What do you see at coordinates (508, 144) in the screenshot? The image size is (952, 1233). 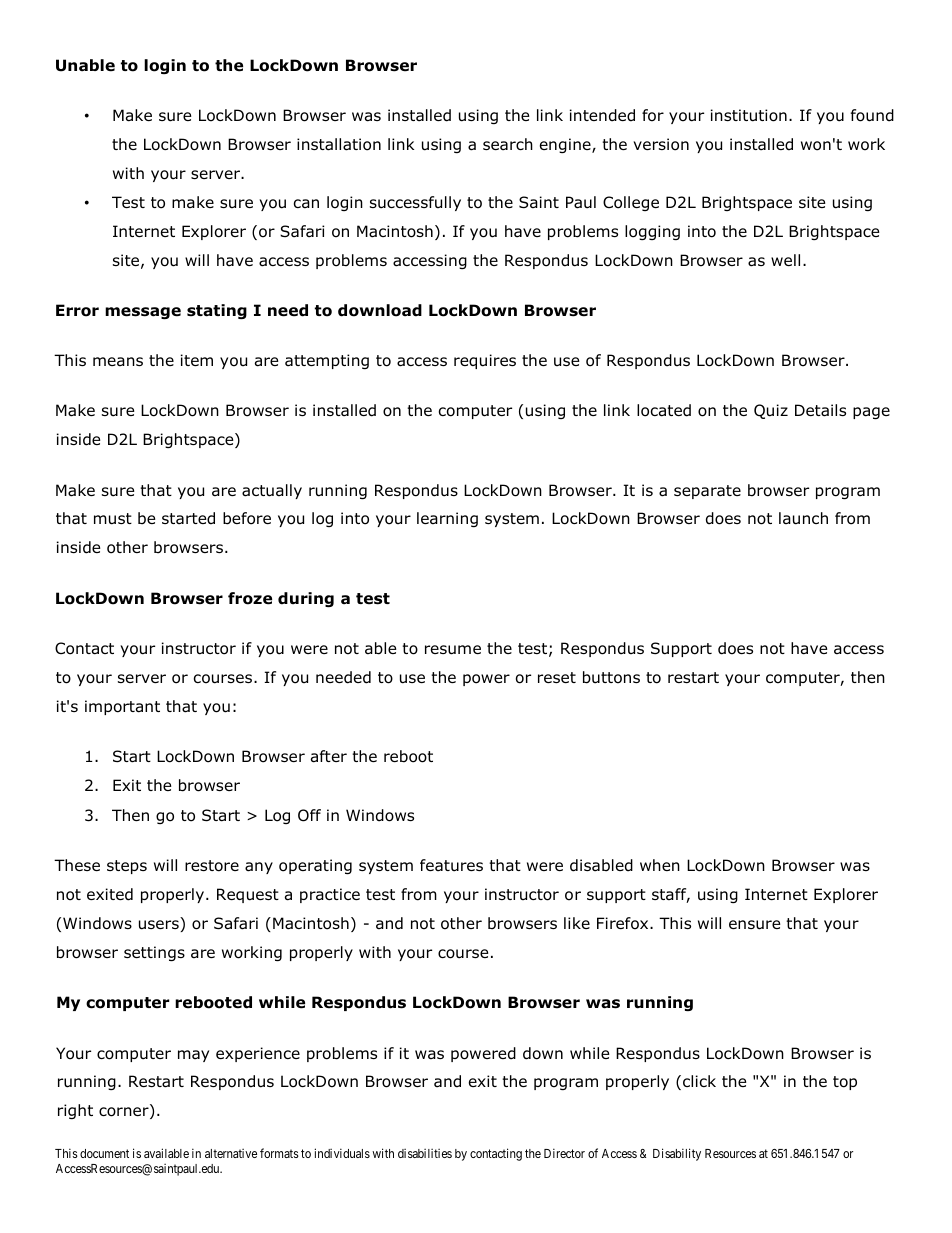 I see `search` at bounding box center [508, 144].
